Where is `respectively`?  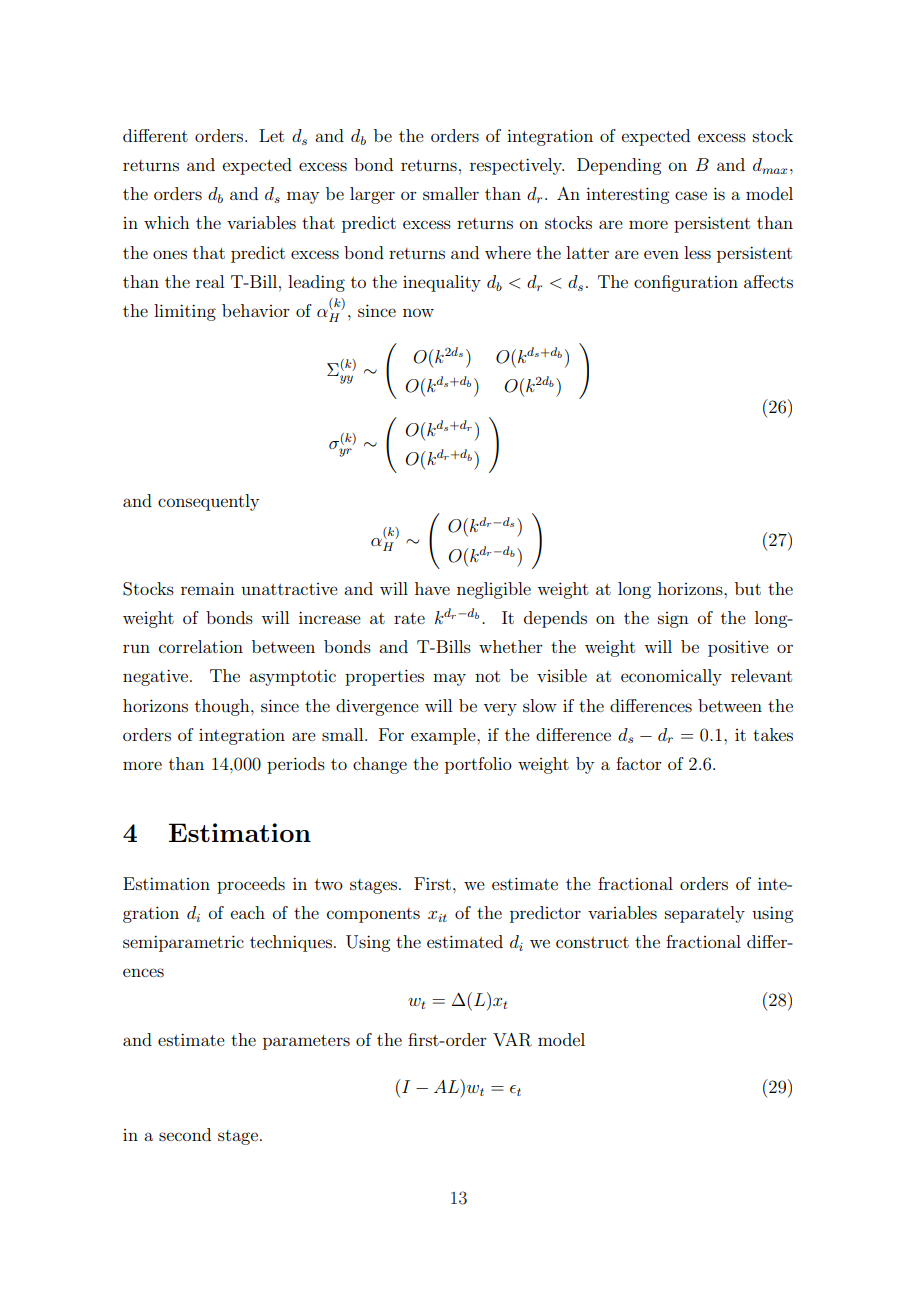
respectively is located at coordinates (517, 166).
